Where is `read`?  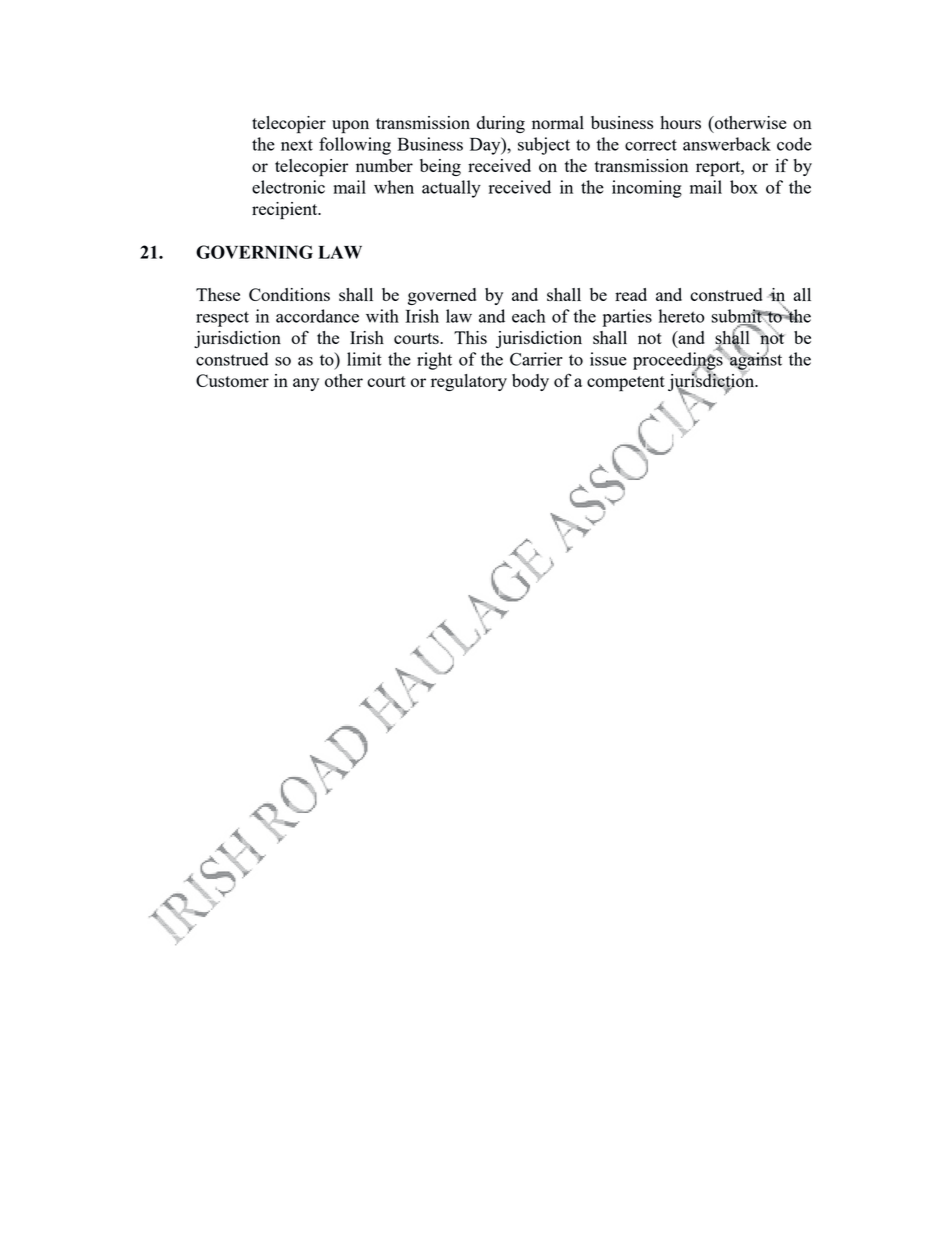
read is located at coordinates (631, 294).
